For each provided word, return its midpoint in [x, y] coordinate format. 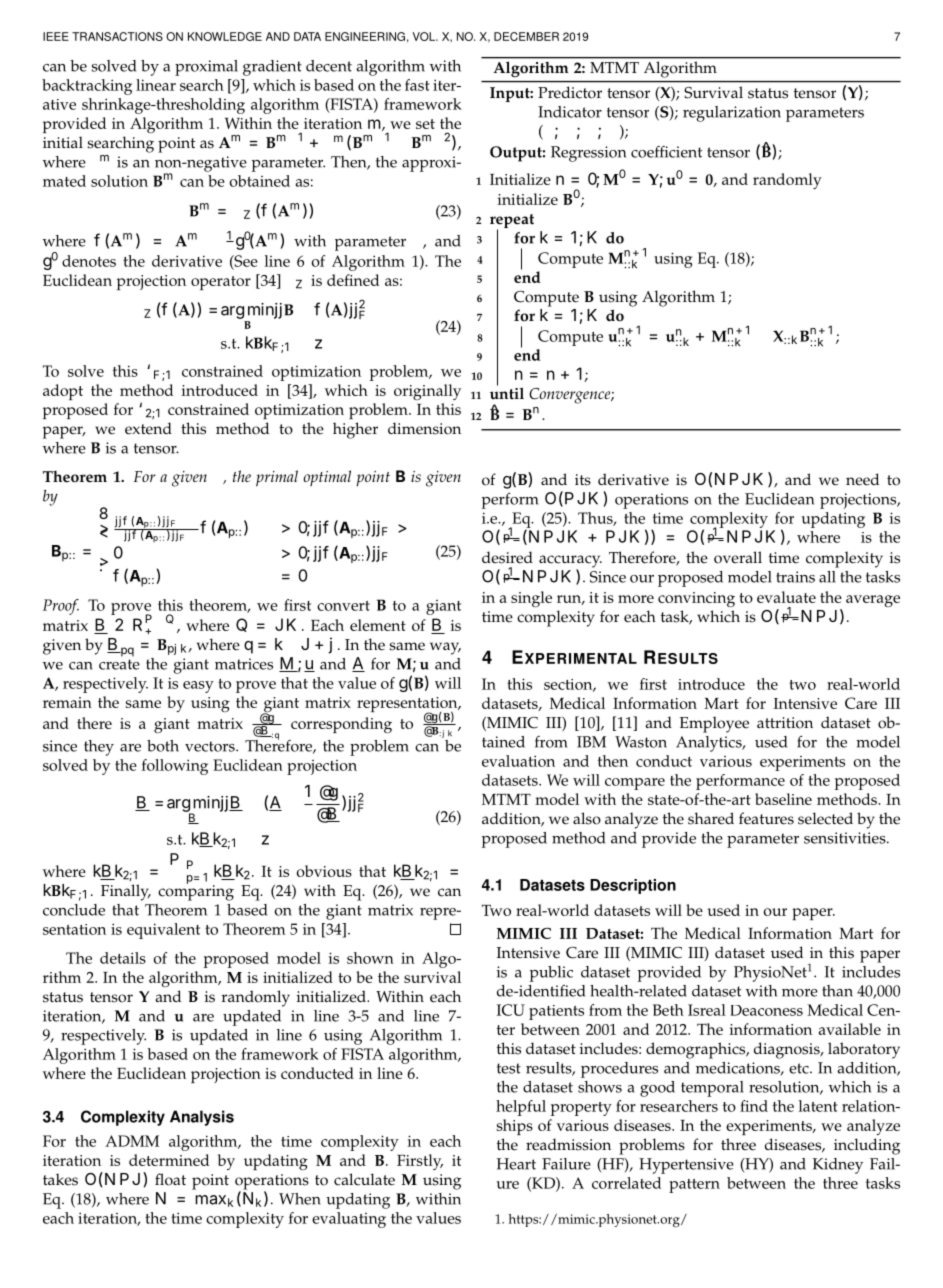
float [170, 1179]
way [445, 648]
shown [370, 958]
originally [427, 392]
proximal [206, 68]
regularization [732, 114]
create [119, 664]
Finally [126, 892]
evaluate [786, 597]
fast [417, 85]
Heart [516, 1164]
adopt [63, 392]
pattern [694, 1186]
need [862, 479]
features [766, 818]
